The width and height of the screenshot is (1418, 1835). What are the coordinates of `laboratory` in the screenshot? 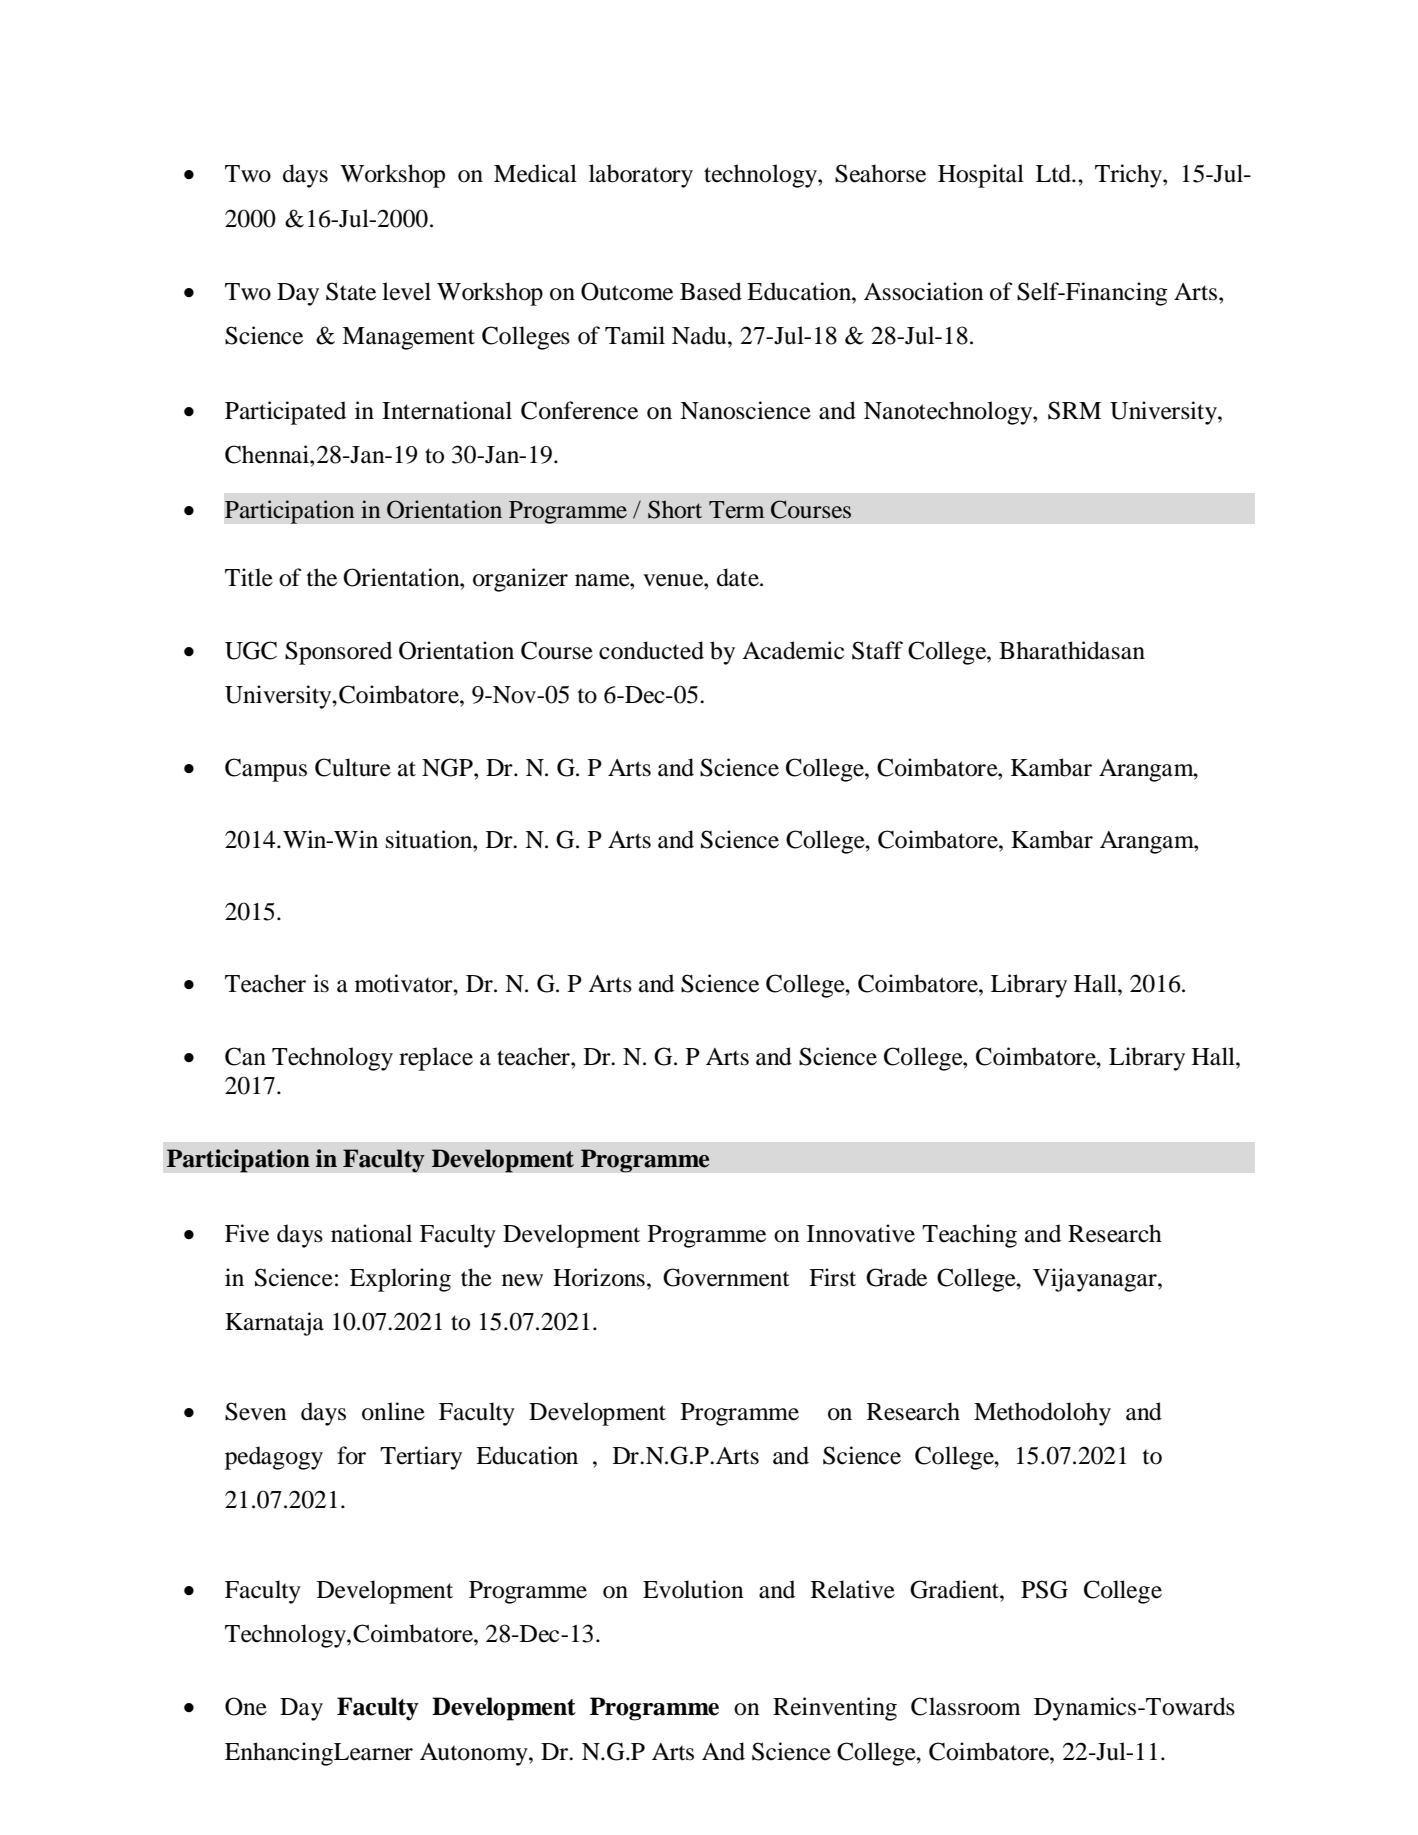 It's located at (641, 176).
